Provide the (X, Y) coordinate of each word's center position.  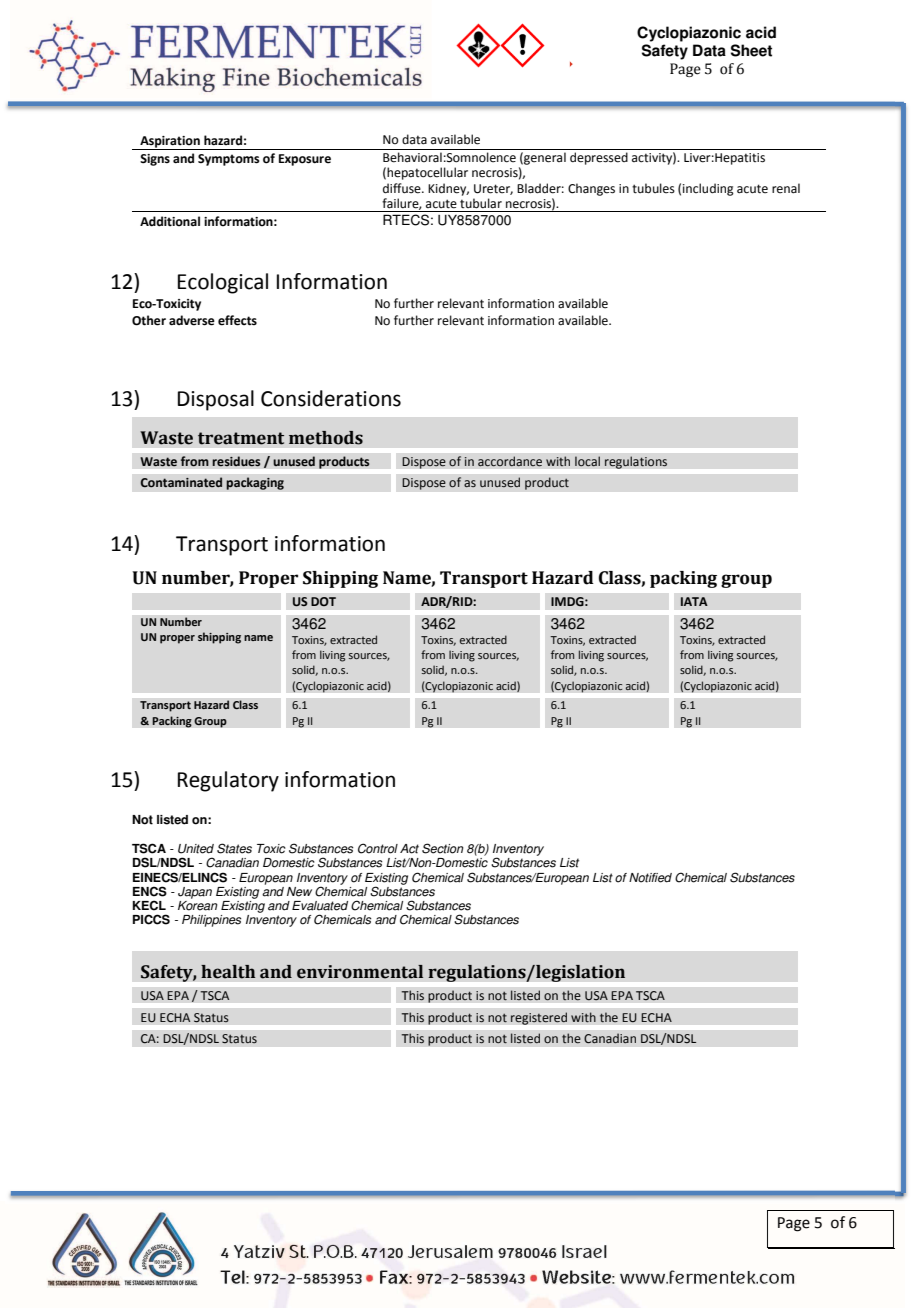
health (228, 972)
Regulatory (228, 781)
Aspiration (170, 143)
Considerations (331, 398)
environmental (360, 972)
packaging (255, 483)
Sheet (751, 50)
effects (237, 320)
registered (539, 1018)
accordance (510, 461)
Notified (650, 878)
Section (443, 848)
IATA (694, 601)
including (708, 189)
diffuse (403, 188)
